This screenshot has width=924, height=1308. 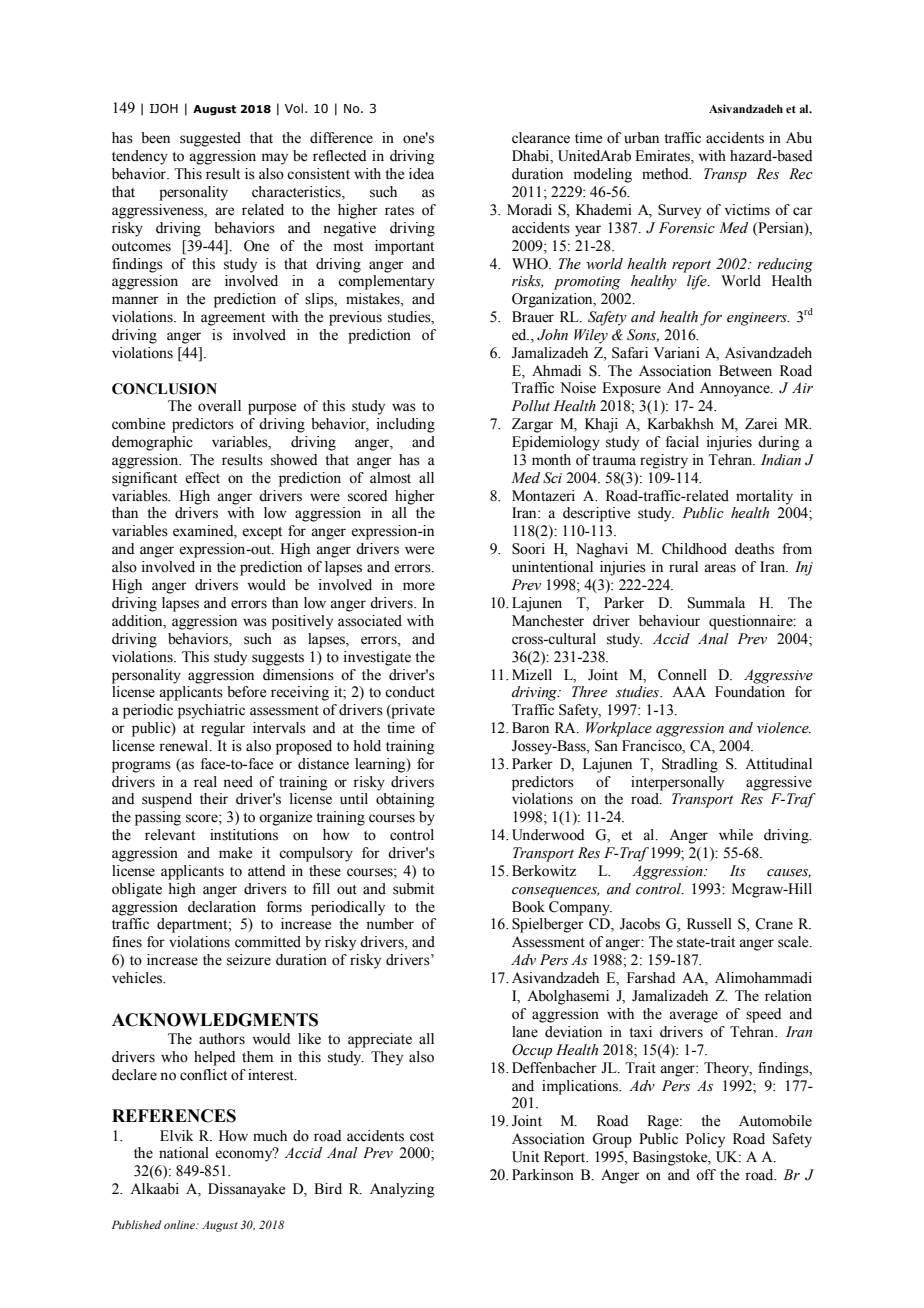 I want to click on facial, so click(x=682, y=442).
